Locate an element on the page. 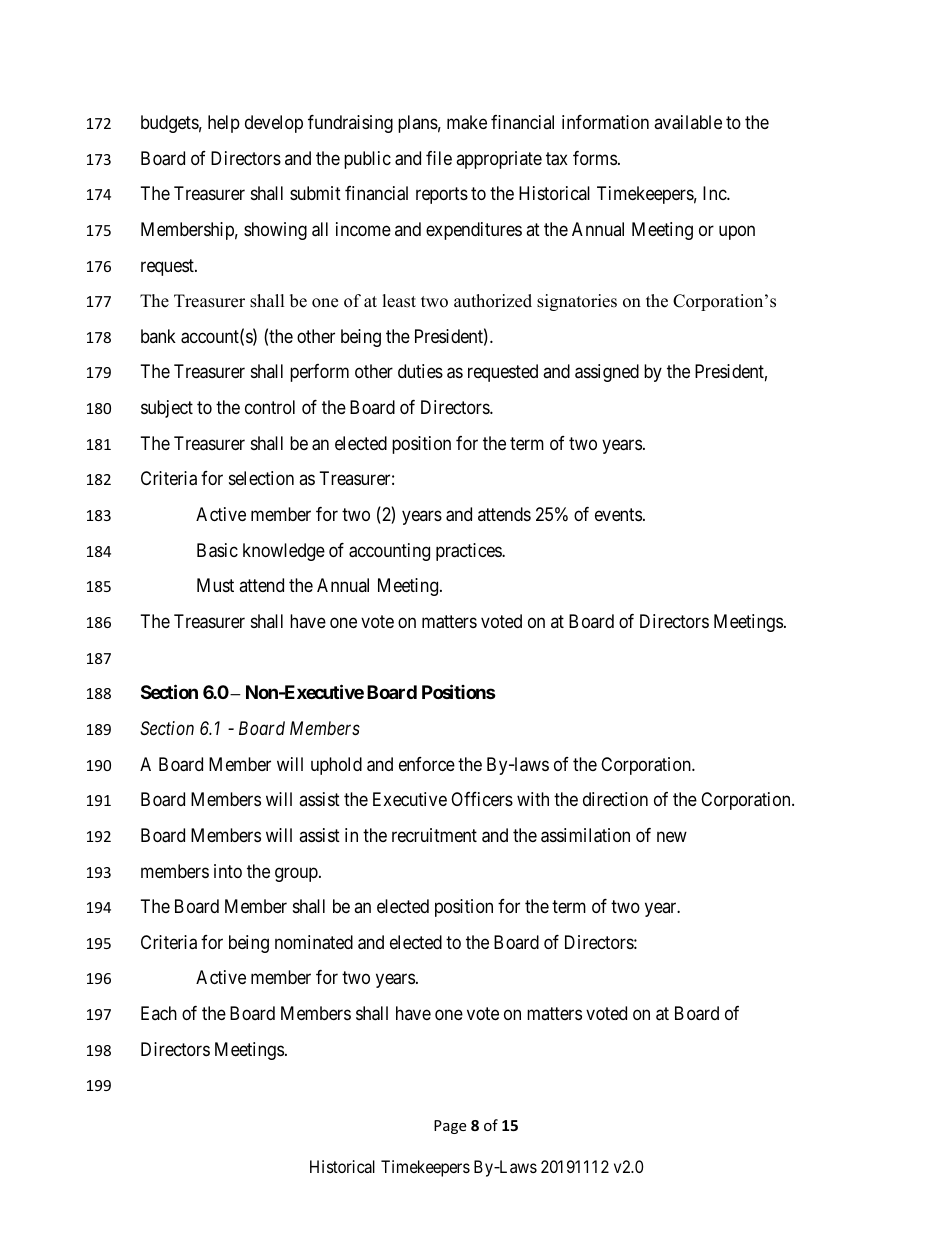 The image size is (952, 1233). recruitment is located at coordinates (434, 835).
